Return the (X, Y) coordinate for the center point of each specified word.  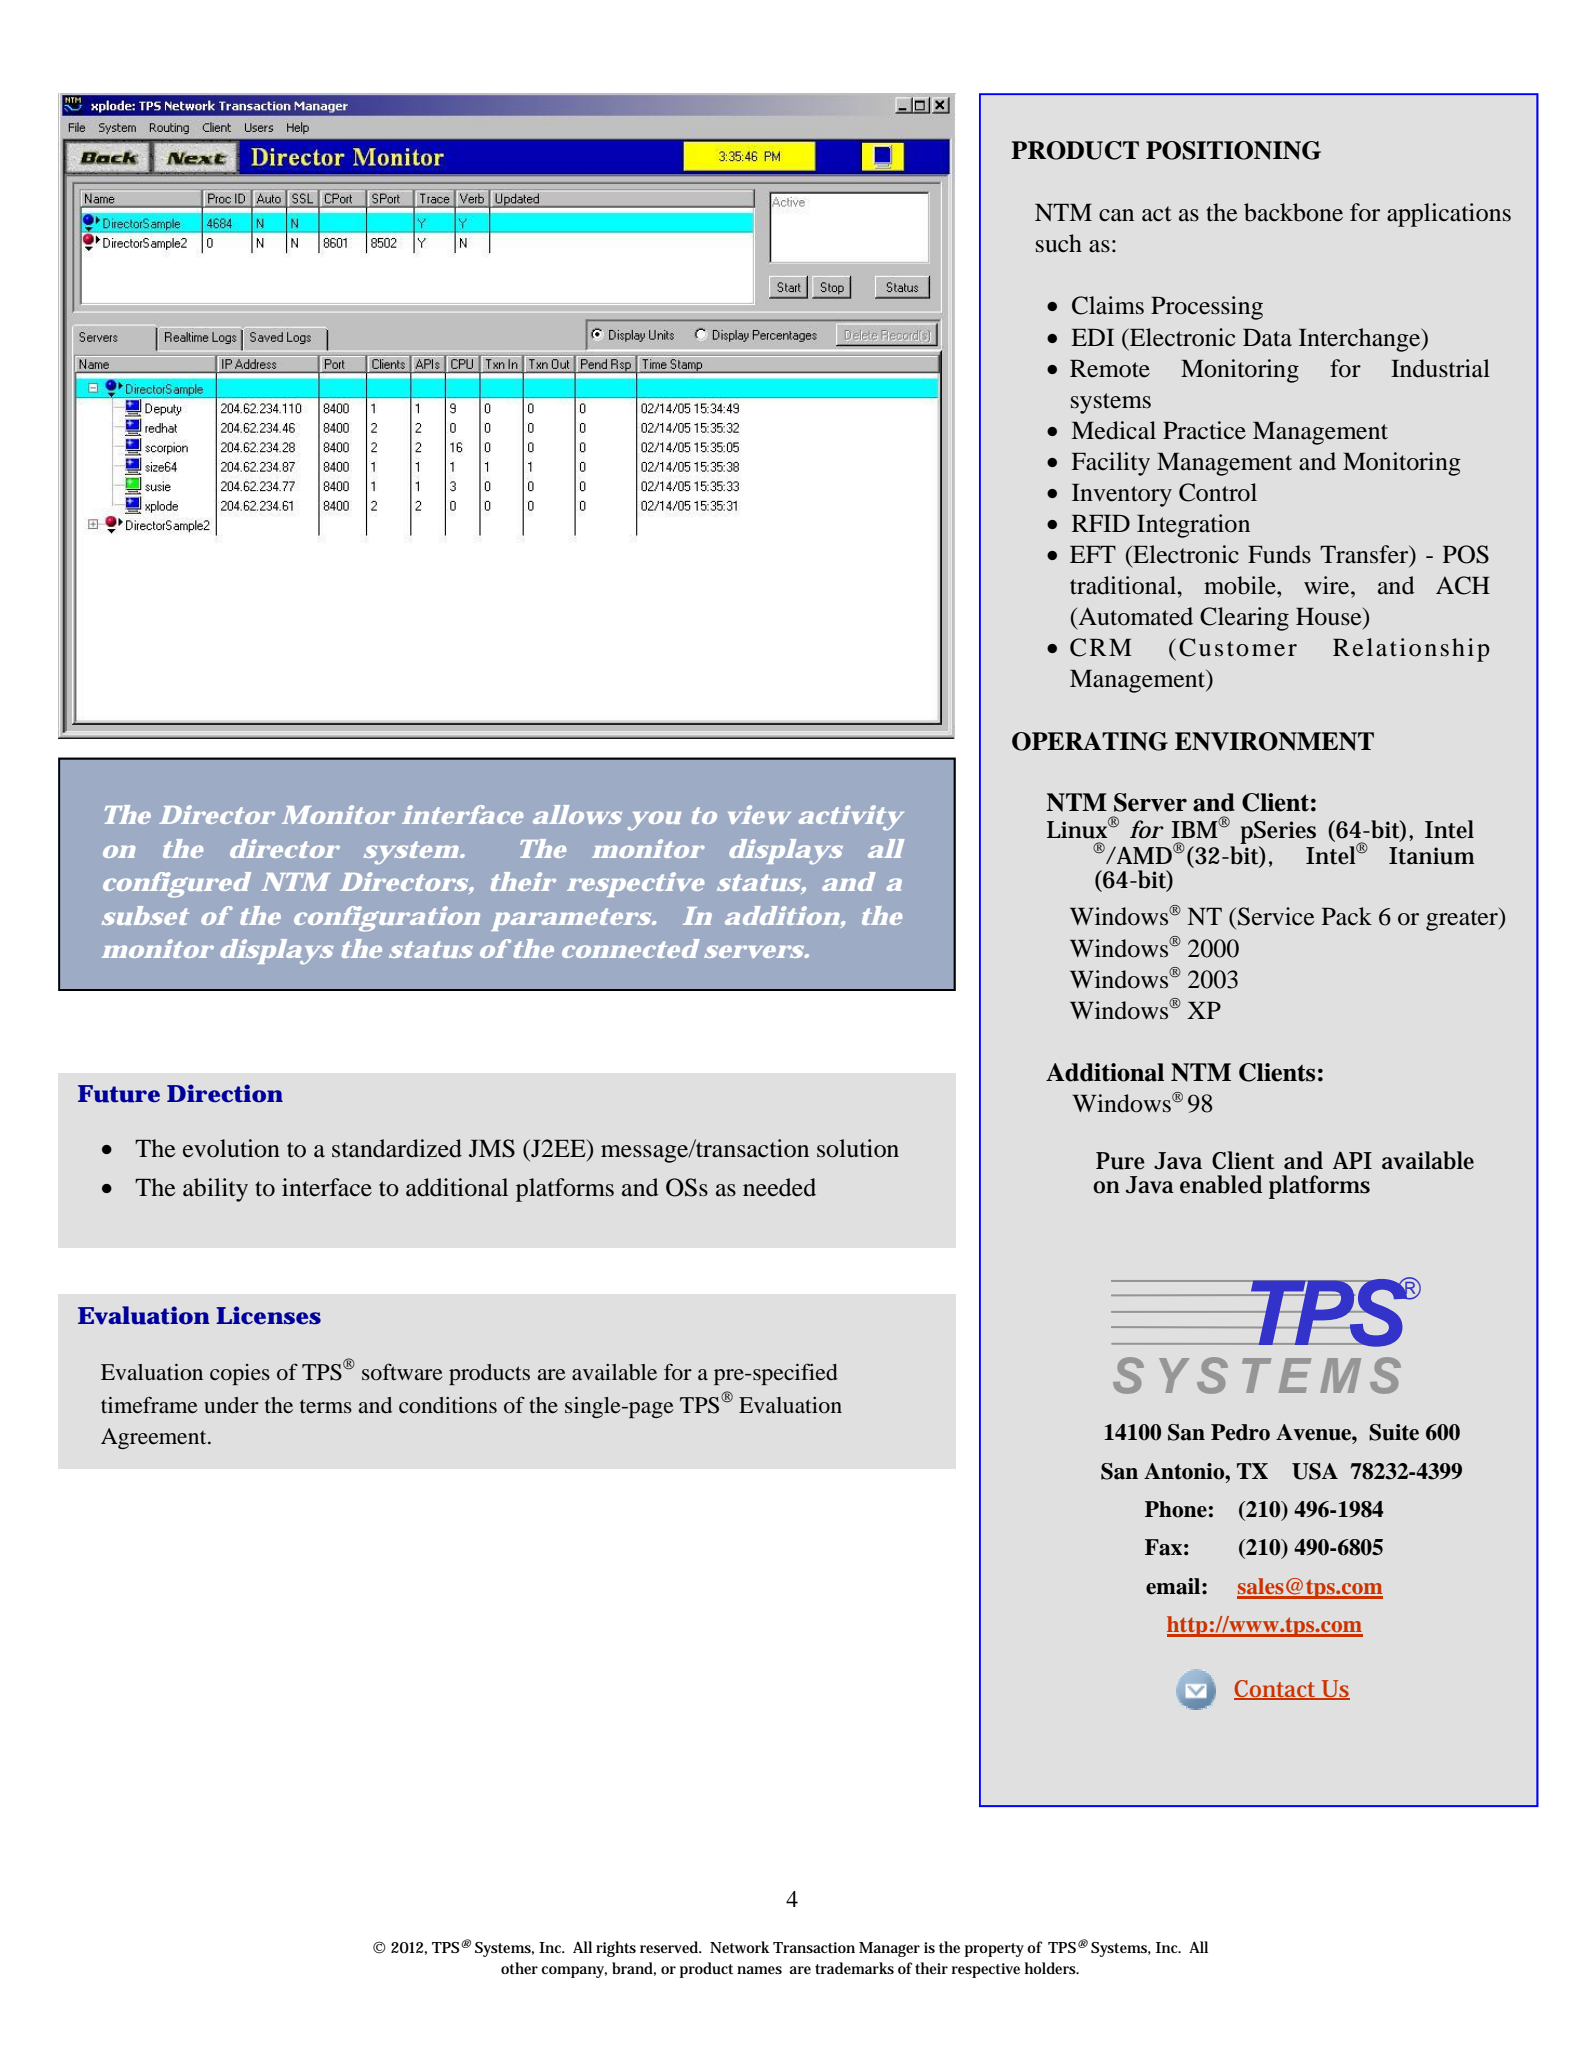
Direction (225, 1093)
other (519, 1968)
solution (858, 1148)
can (1116, 215)
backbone (1293, 212)
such (1059, 243)
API (1352, 1160)
